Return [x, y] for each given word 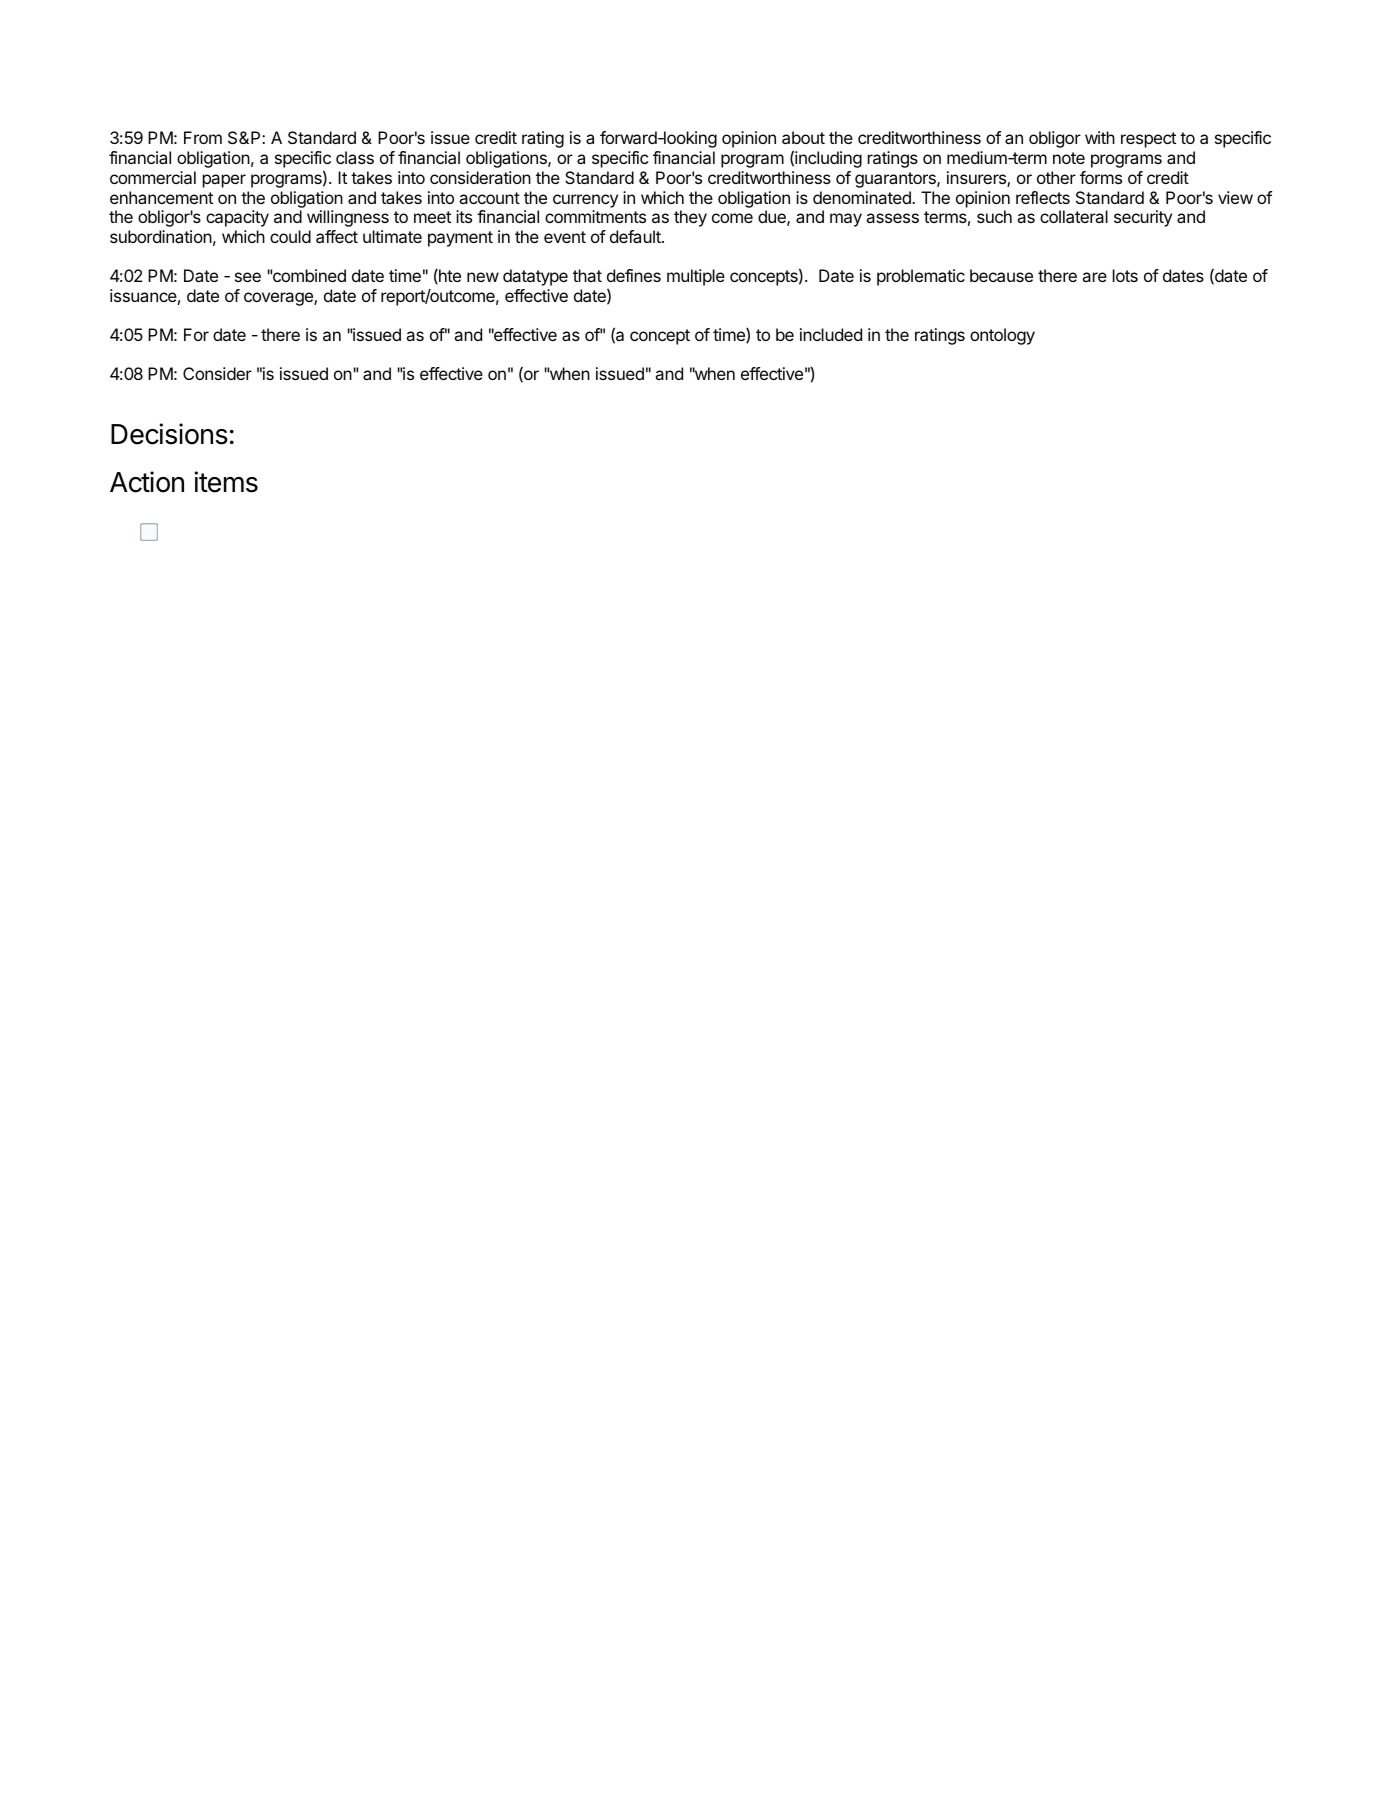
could [290, 236]
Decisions [169, 434]
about [803, 137]
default [636, 236]
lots [1125, 275]
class [355, 157]
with [1100, 137]
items [226, 482]
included [831, 334]
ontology [1002, 336]
